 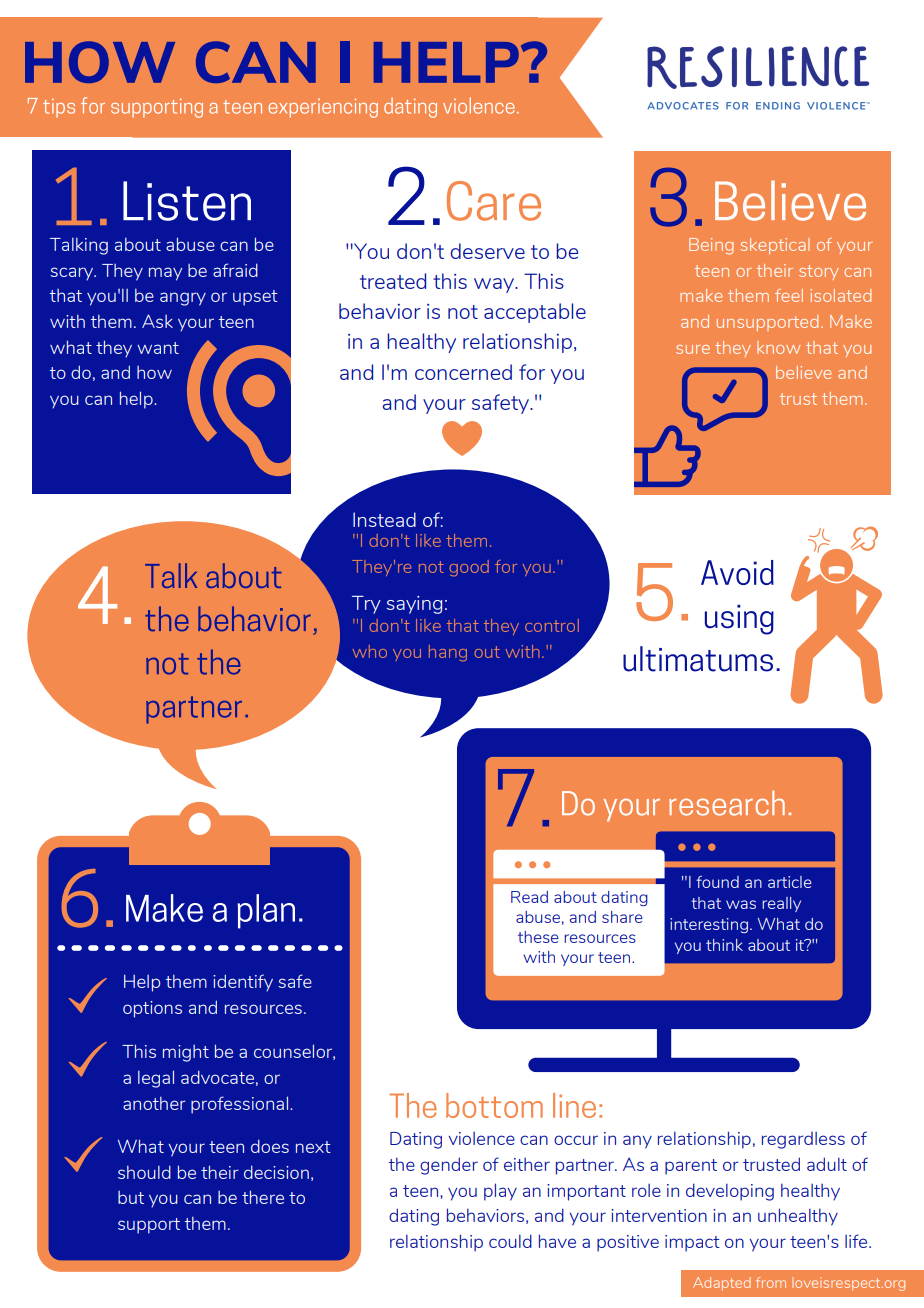 What do you see at coordinates (771, 1282) in the screenshot?
I see `from` at bounding box center [771, 1282].
